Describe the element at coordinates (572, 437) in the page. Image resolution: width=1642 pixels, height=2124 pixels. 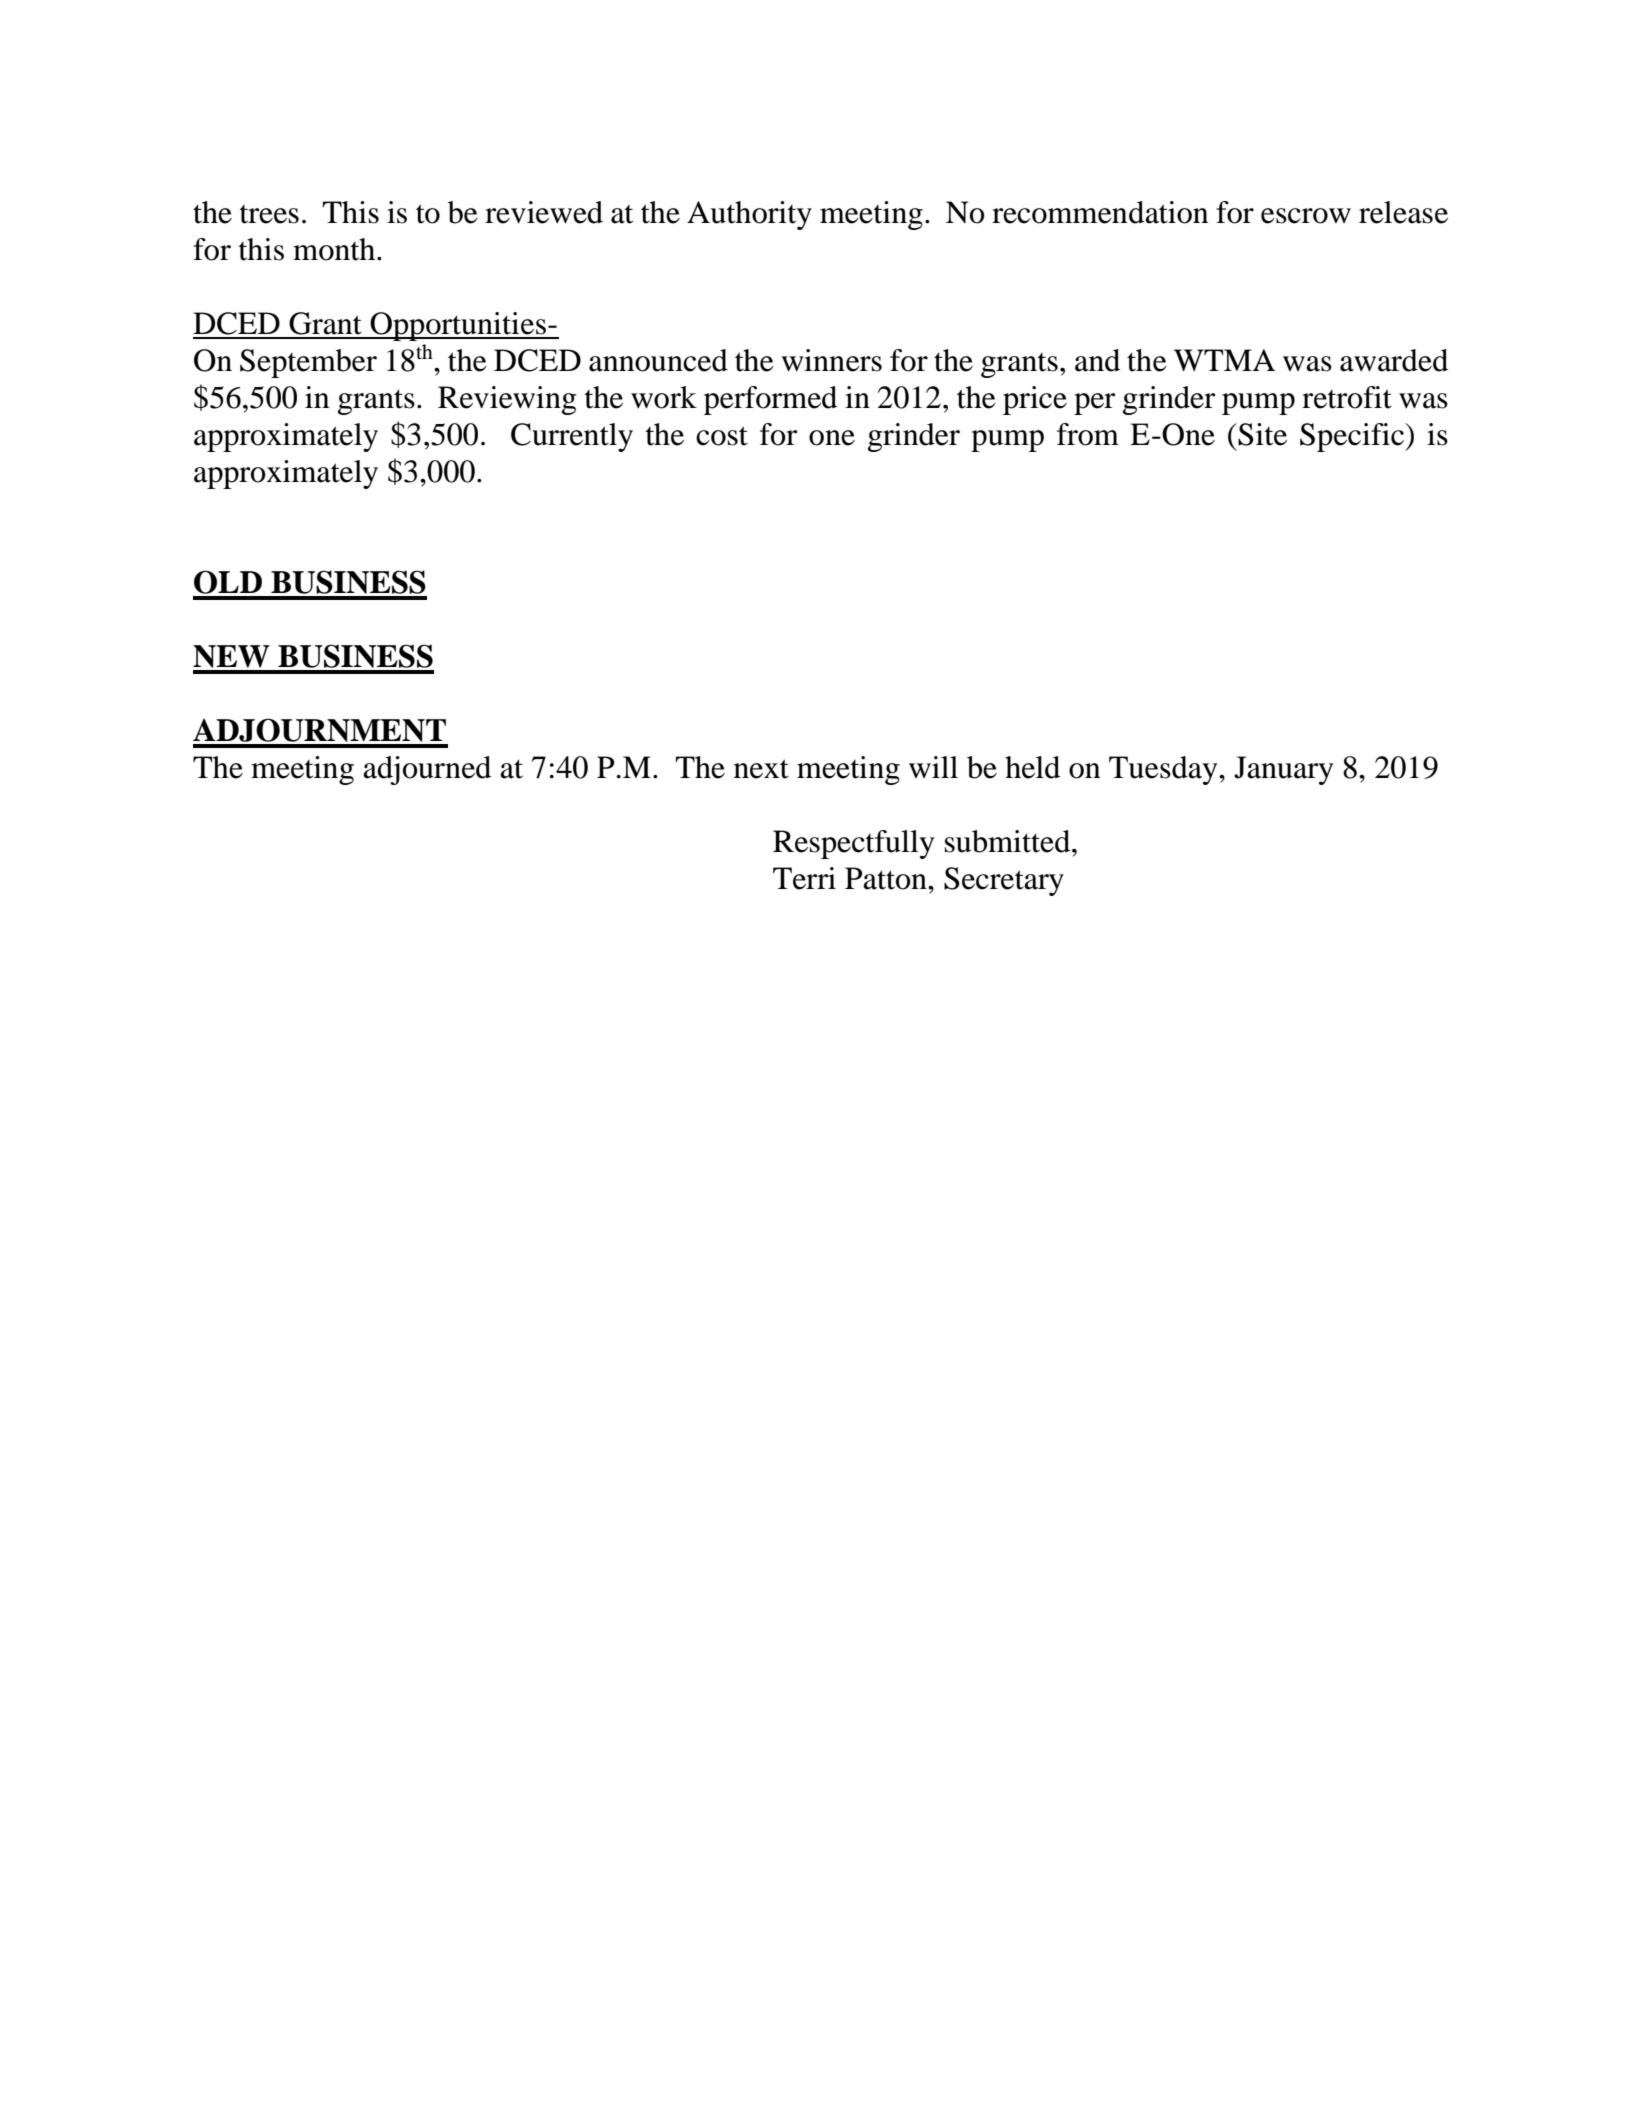
I see `Currently` at that location.
